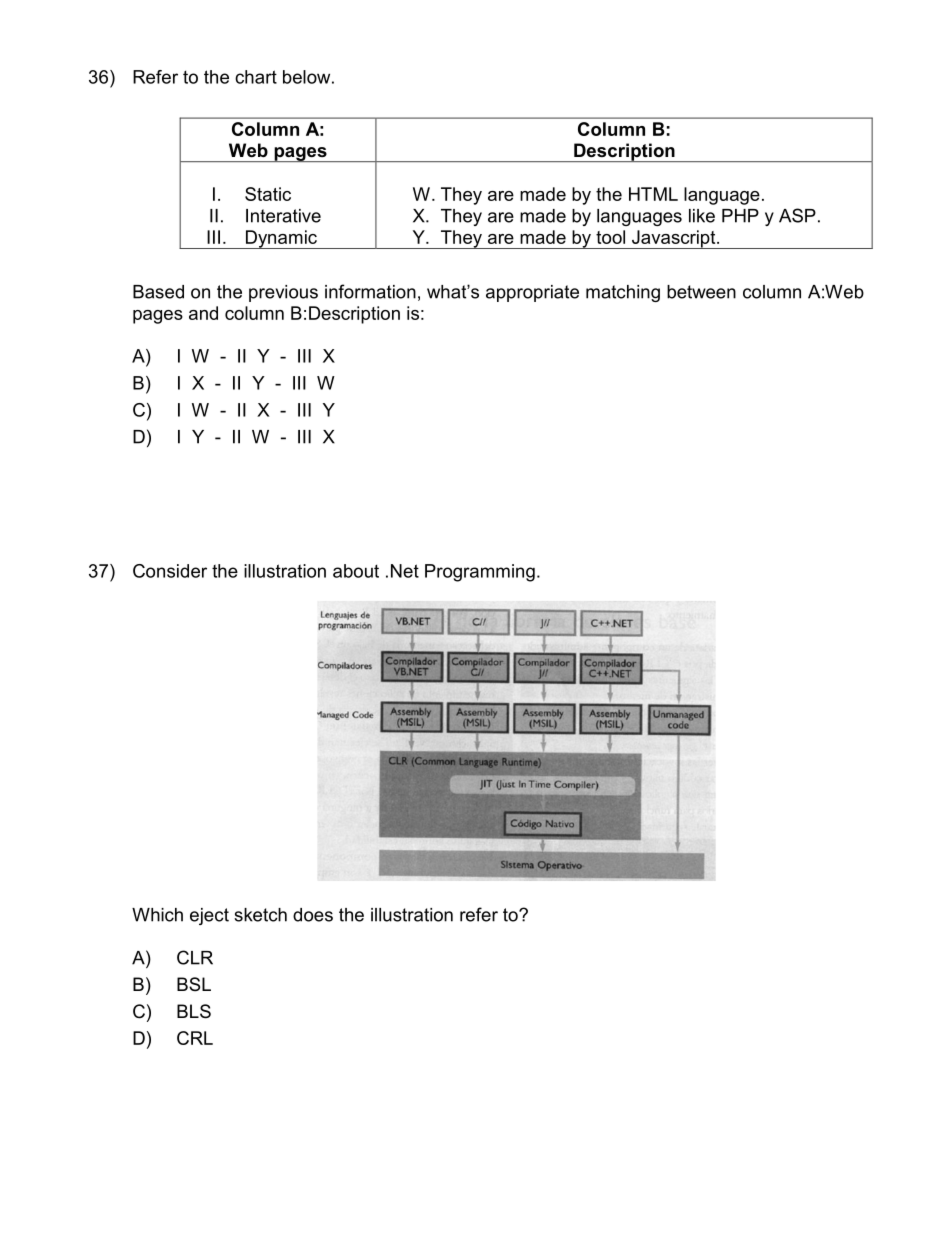 The height and width of the image is (1233, 952). What do you see at coordinates (702, 216) in the image?
I see `like` at bounding box center [702, 216].
